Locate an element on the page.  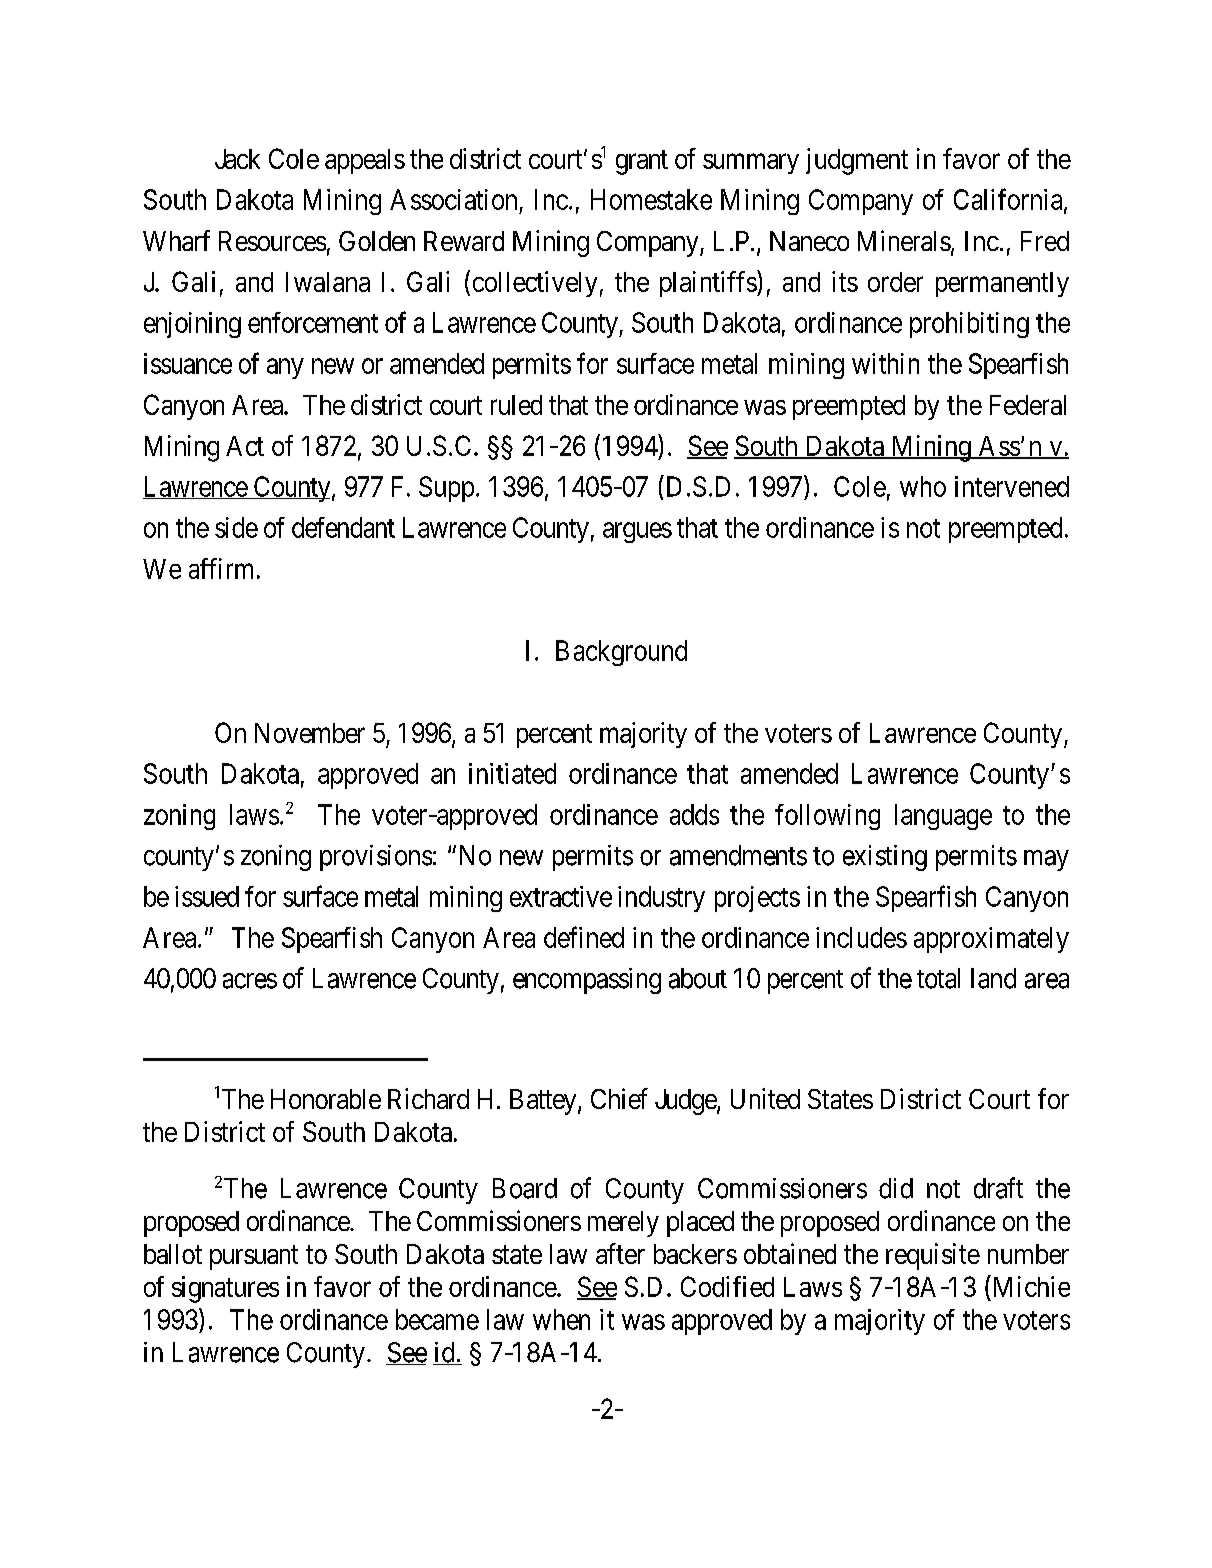
who is located at coordinates (923, 486).
